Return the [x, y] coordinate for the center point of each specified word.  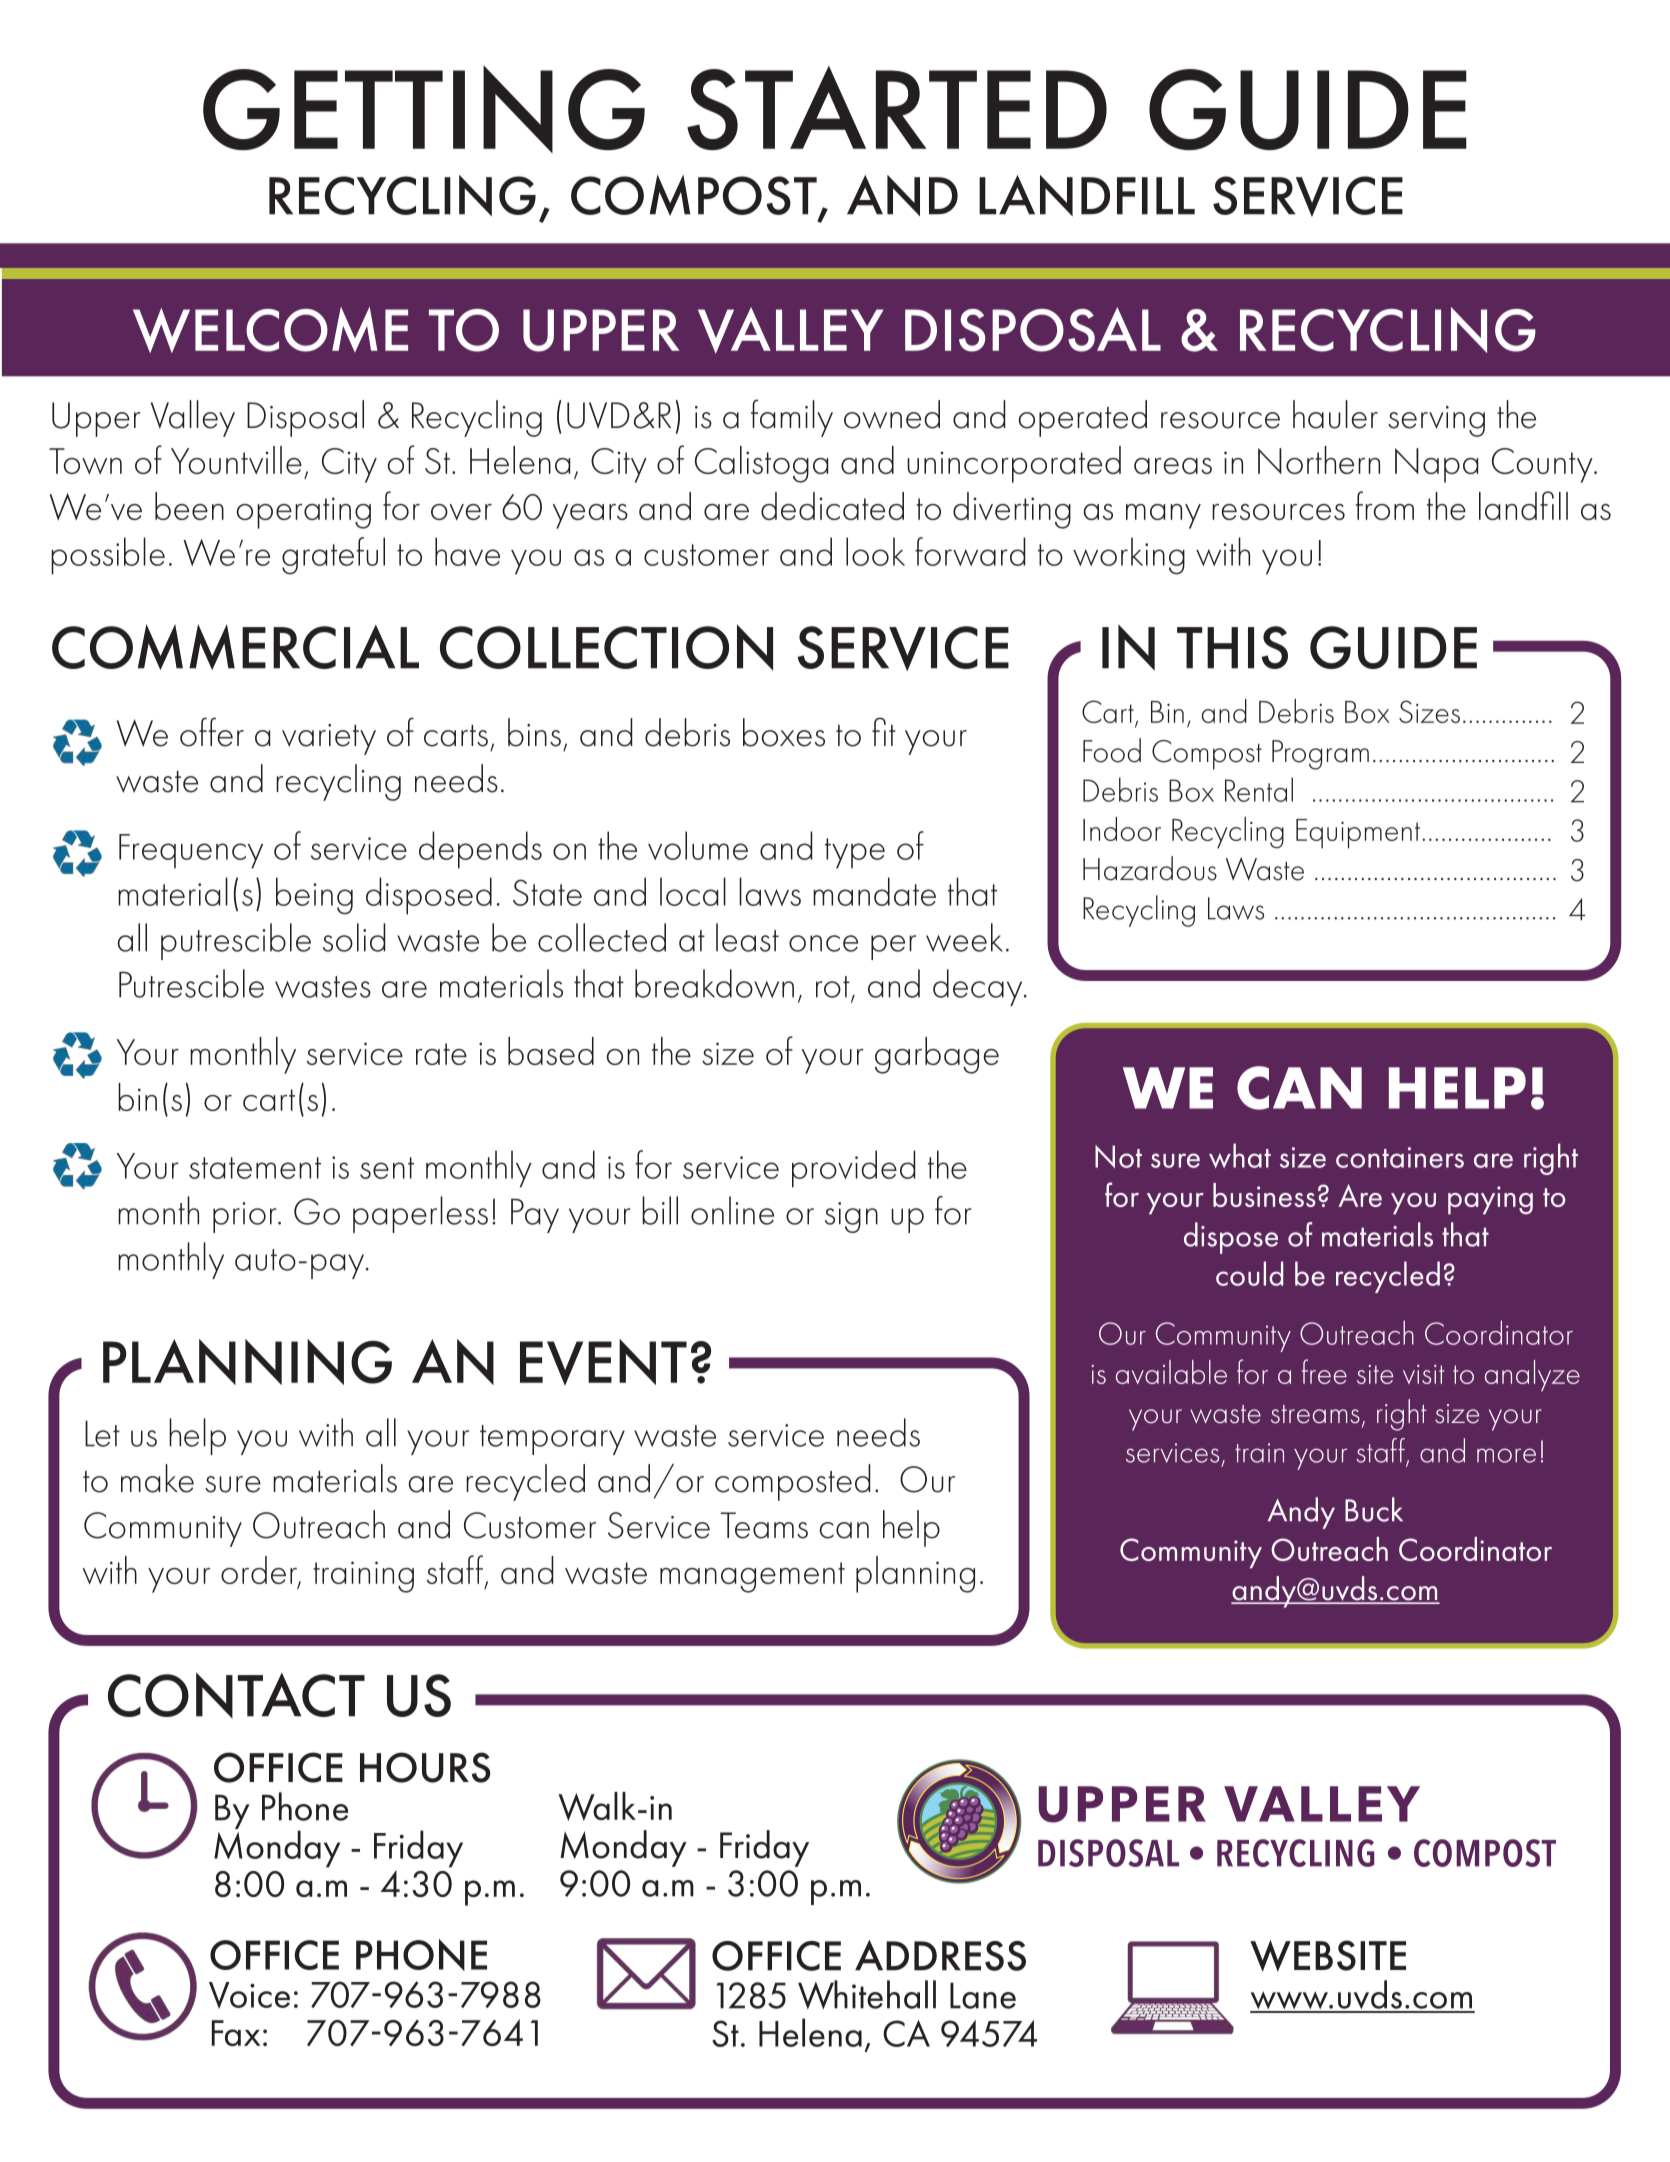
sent [387, 1168]
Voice [249, 1995]
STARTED [897, 108]
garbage [937, 1055]
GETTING [424, 109]
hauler [1335, 414]
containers [1400, 1157]
